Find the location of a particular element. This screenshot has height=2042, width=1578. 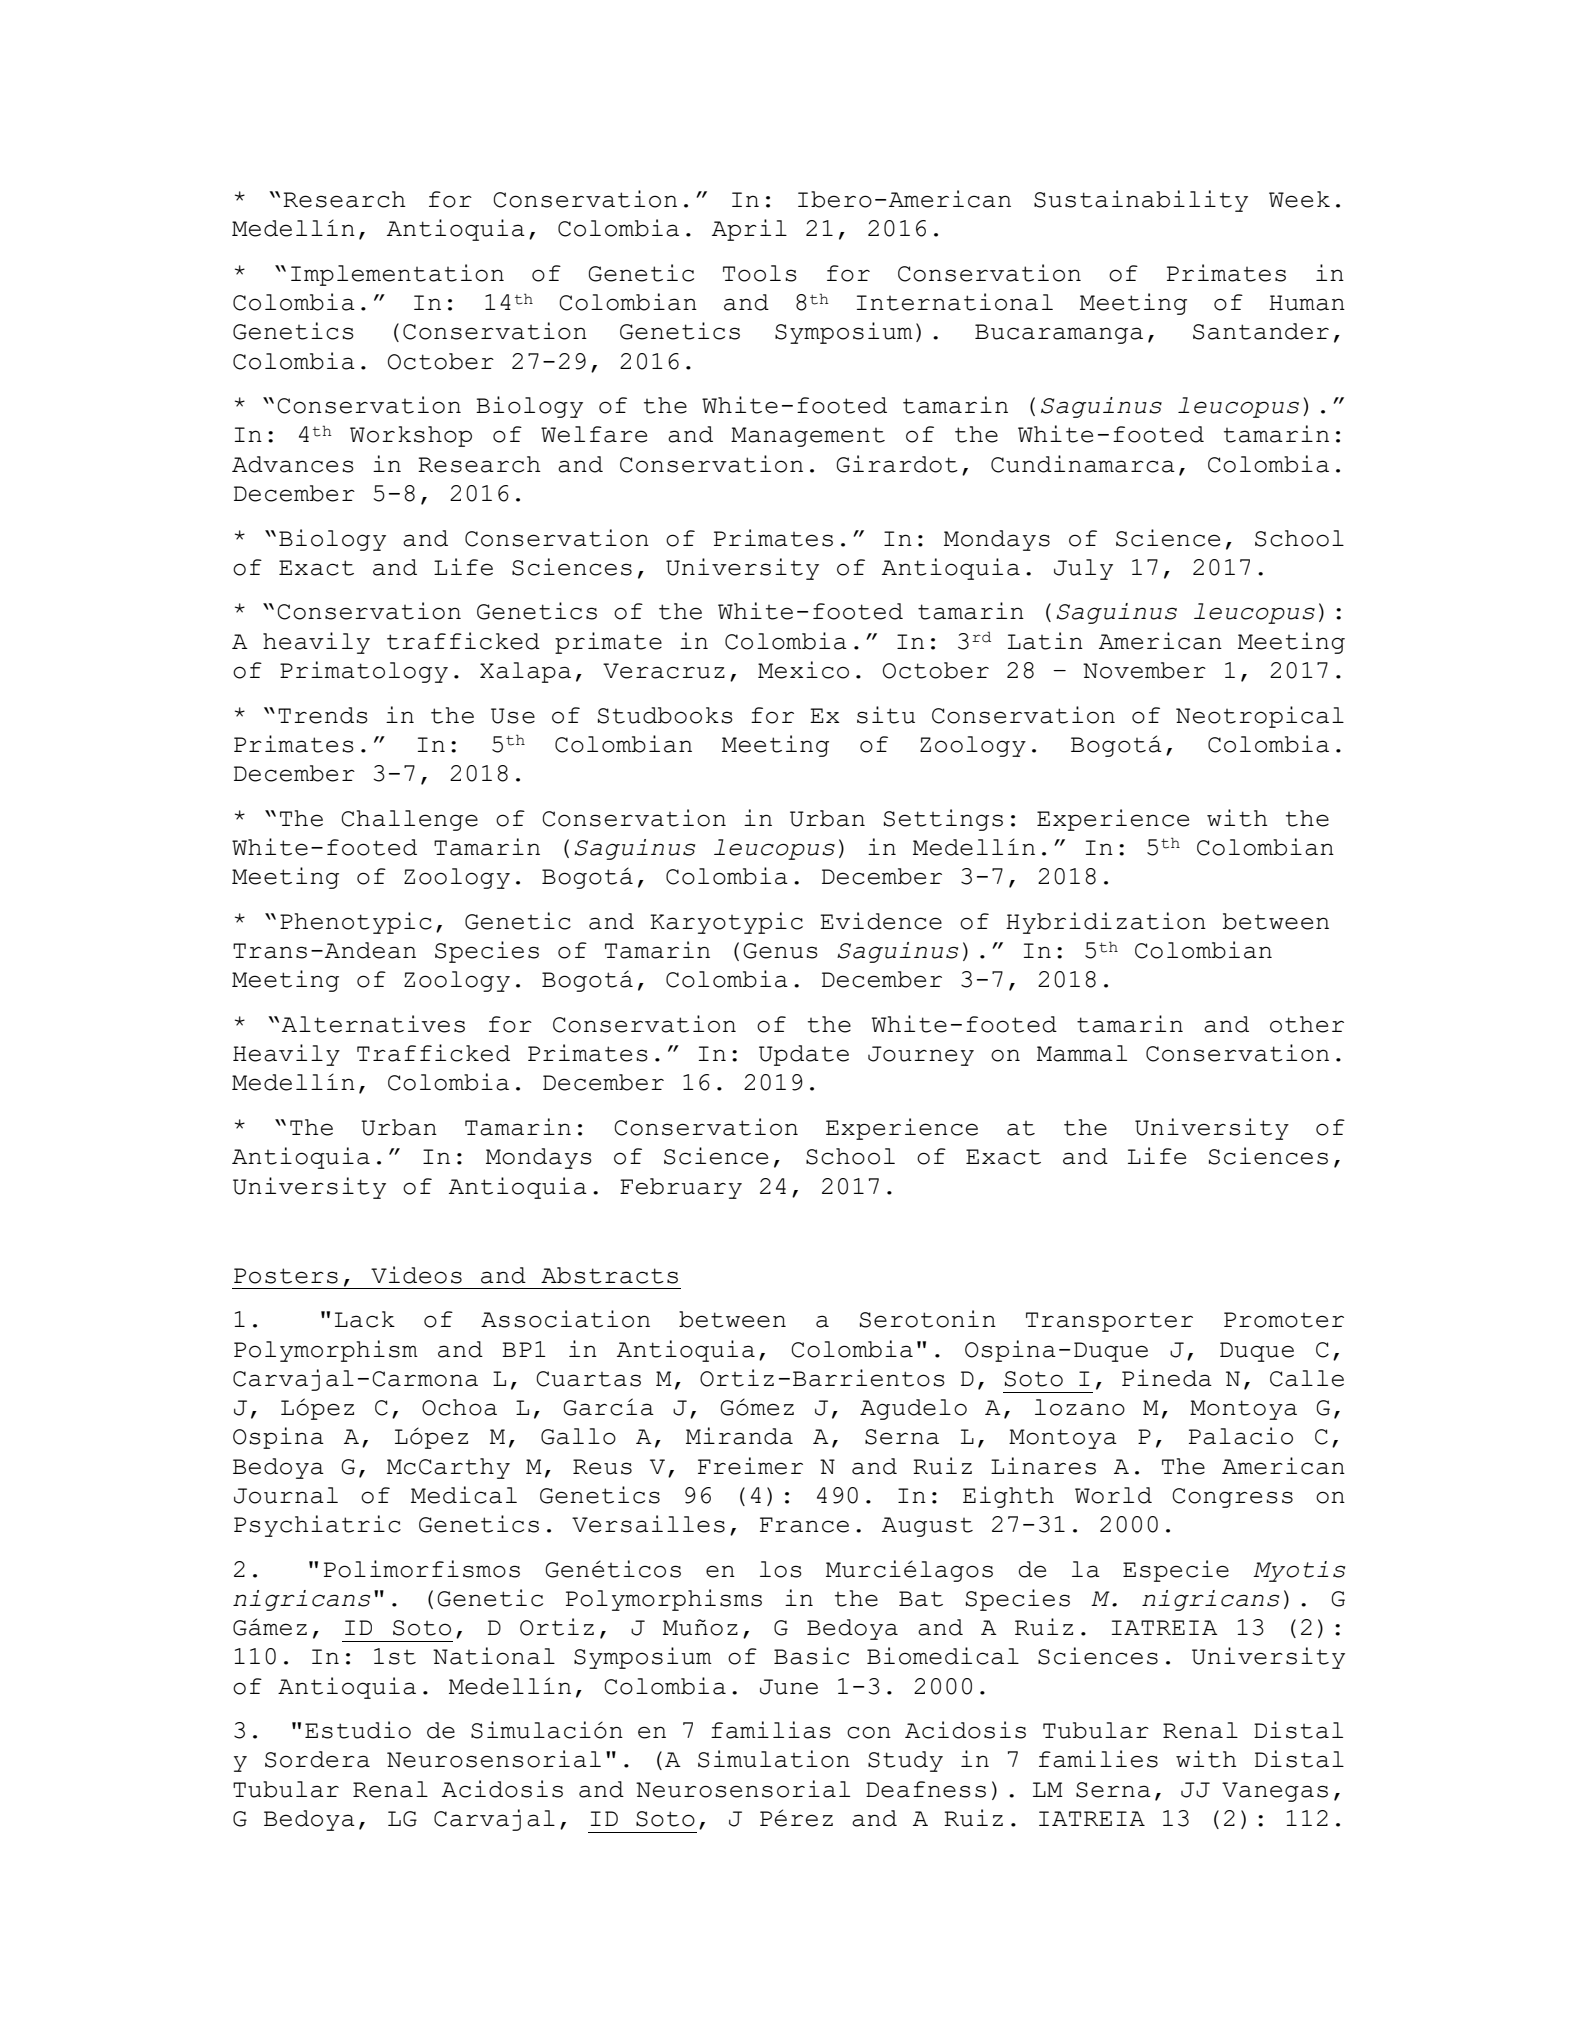

Alternatives is located at coordinates (373, 1024).
